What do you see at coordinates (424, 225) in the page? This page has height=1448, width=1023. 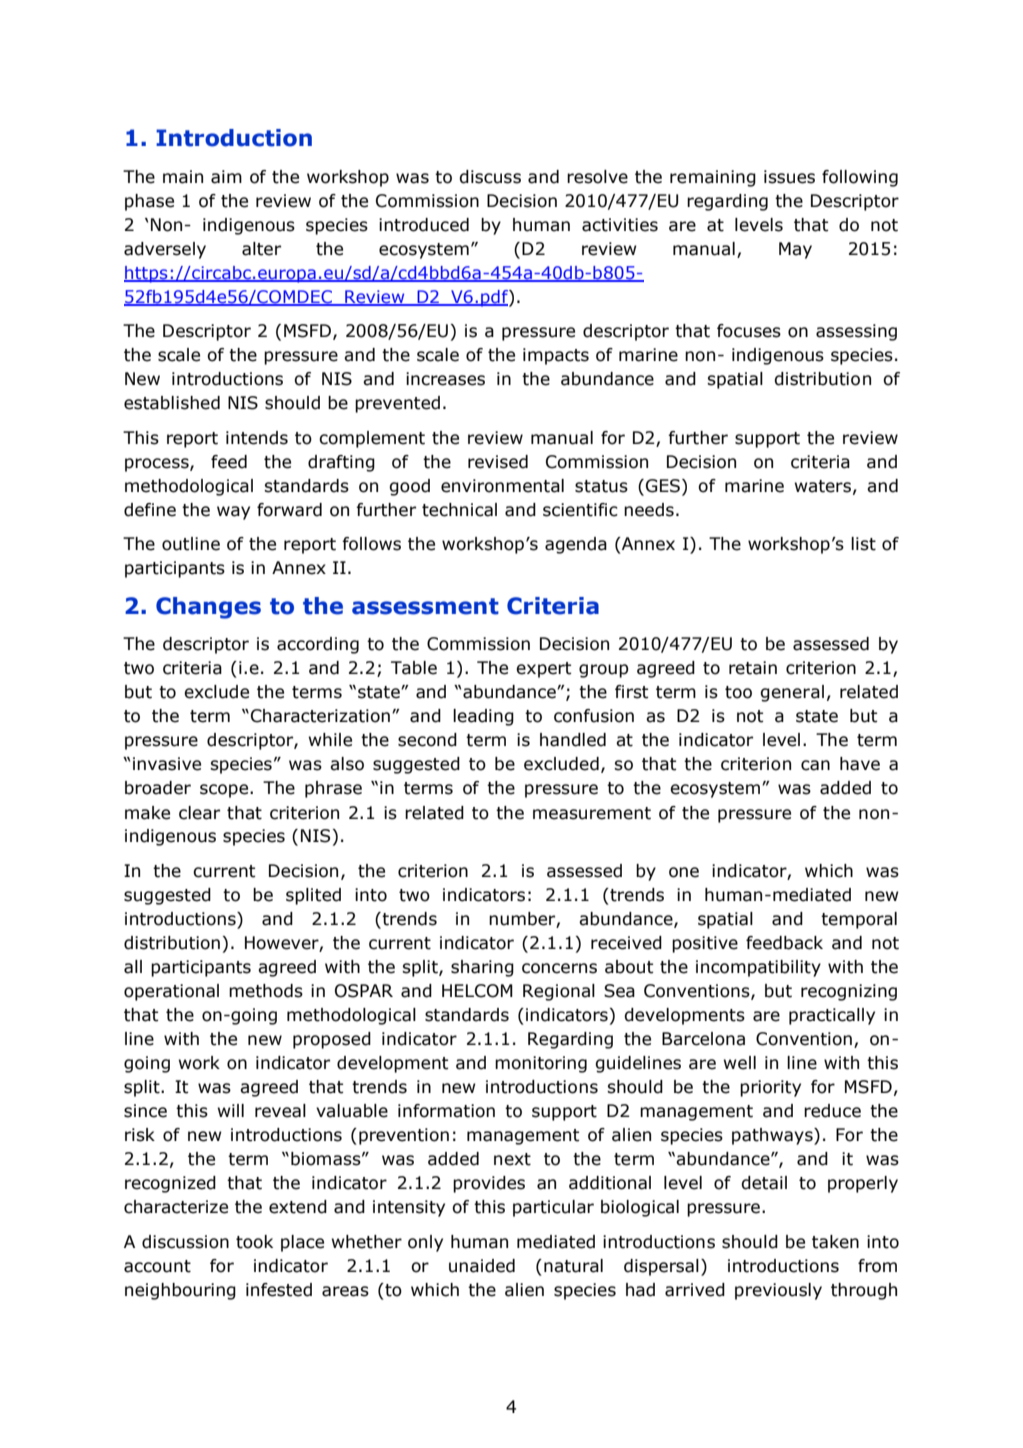 I see `introduced` at bounding box center [424, 225].
